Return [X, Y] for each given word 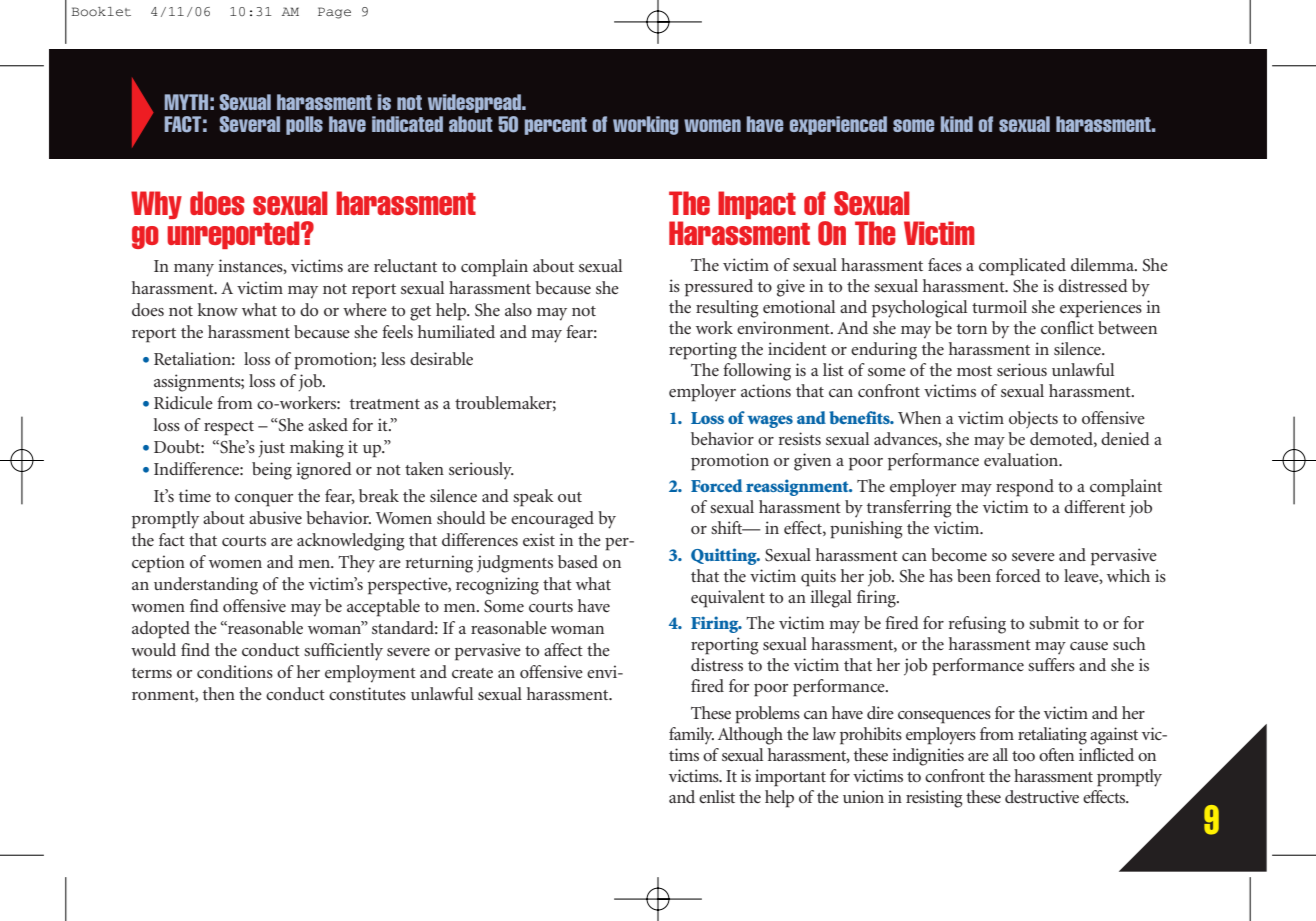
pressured [719, 288]
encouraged [552, 520]
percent [556, 126]
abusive [275, 517]
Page [334, 13]
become [959, 554]
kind [957, 124]
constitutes [367, 693]
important [790, 778]
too [1023, 756]
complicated [1022, 267]
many [194, 270]
